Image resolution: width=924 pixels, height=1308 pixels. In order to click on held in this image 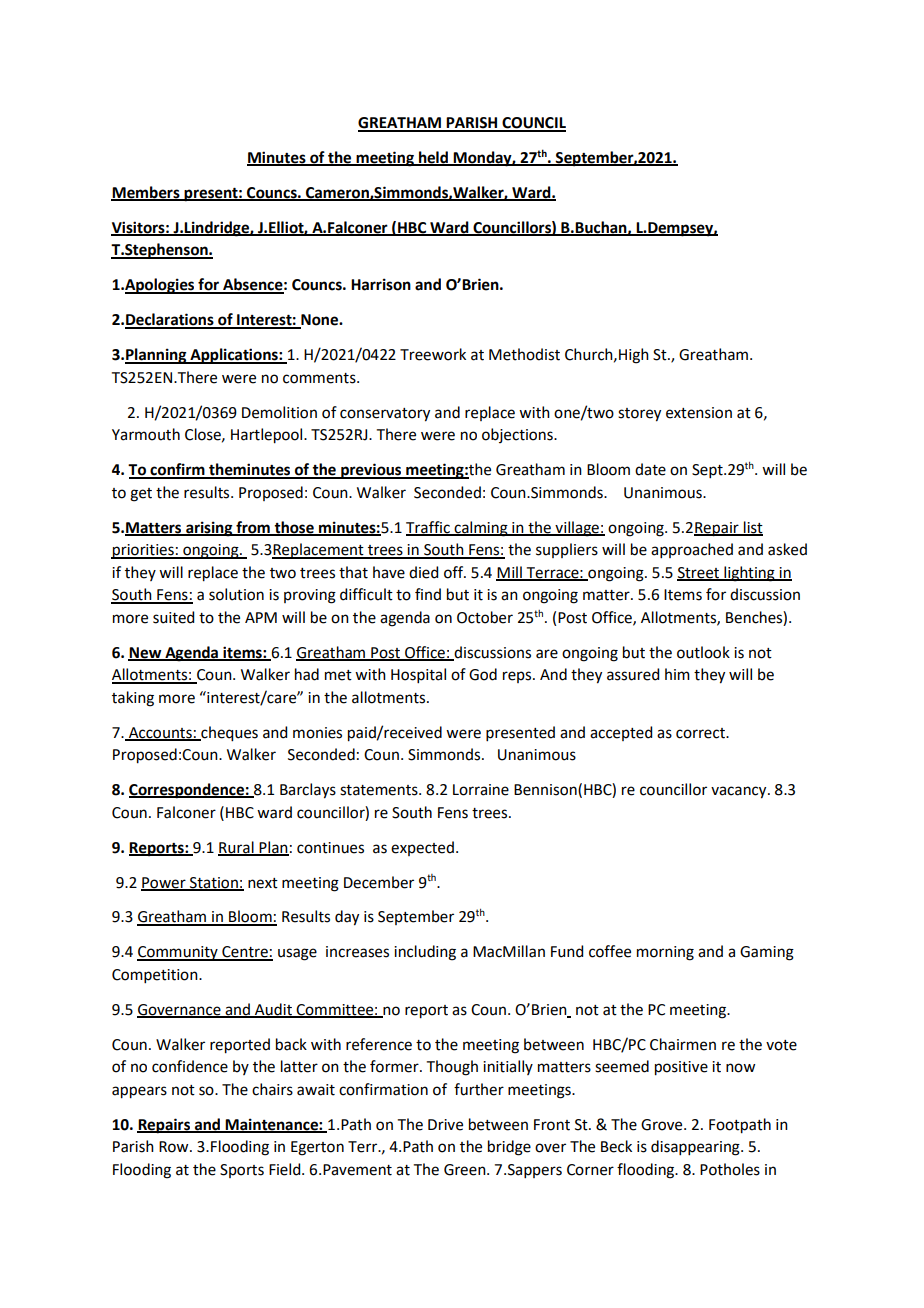, I will do `click(433, 158)`.
